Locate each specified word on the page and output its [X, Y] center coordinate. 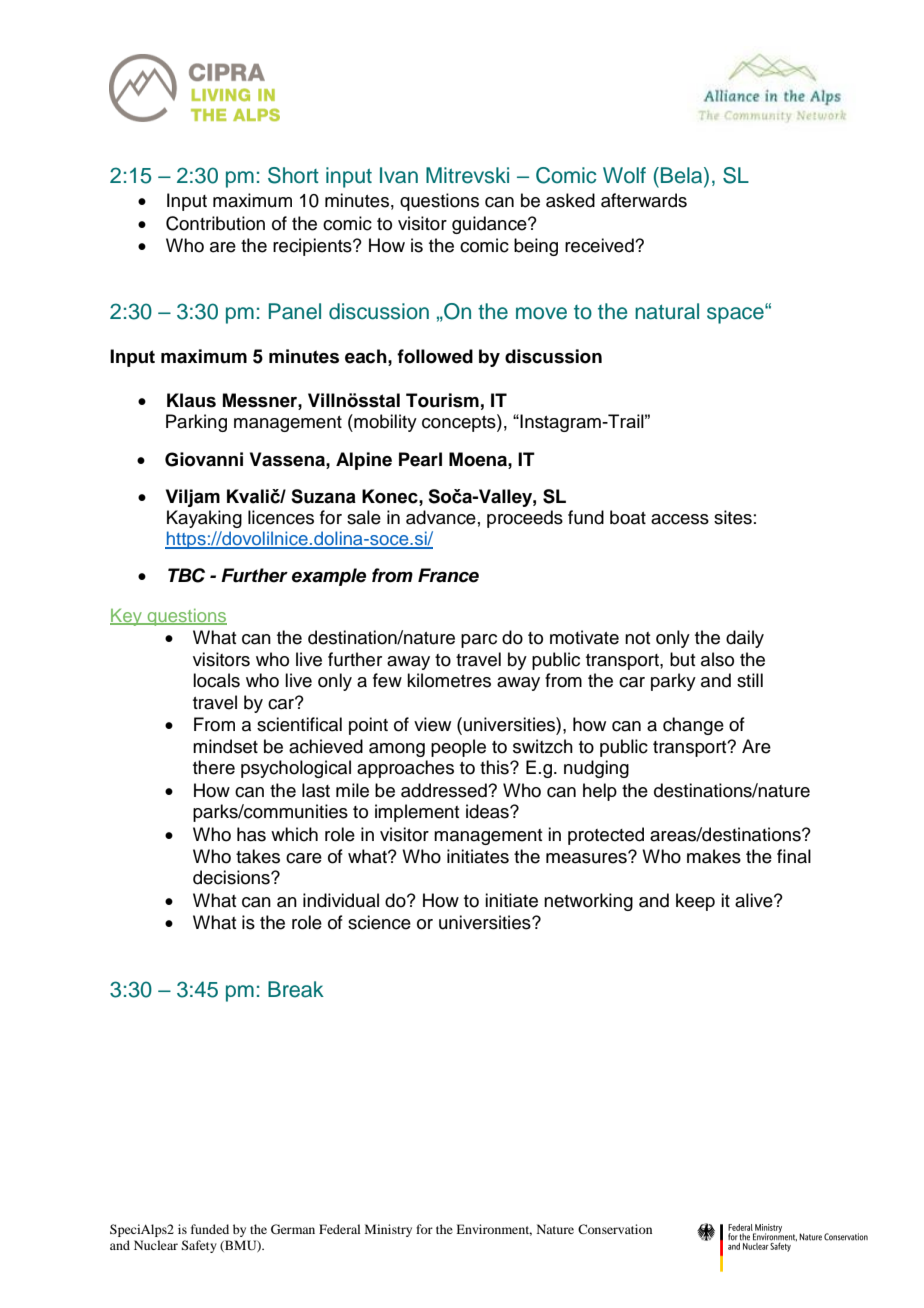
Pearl [420, 459]
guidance [490, 225]
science [379, 922]
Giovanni [204, 459]
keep [695, 902]
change [693, 726]
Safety [199, 1246]
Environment [494, 1230]
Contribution [215, 223]
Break [296, 989]
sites [733, 517]
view [432, 724]
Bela [683, 176]
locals [216, 680]
